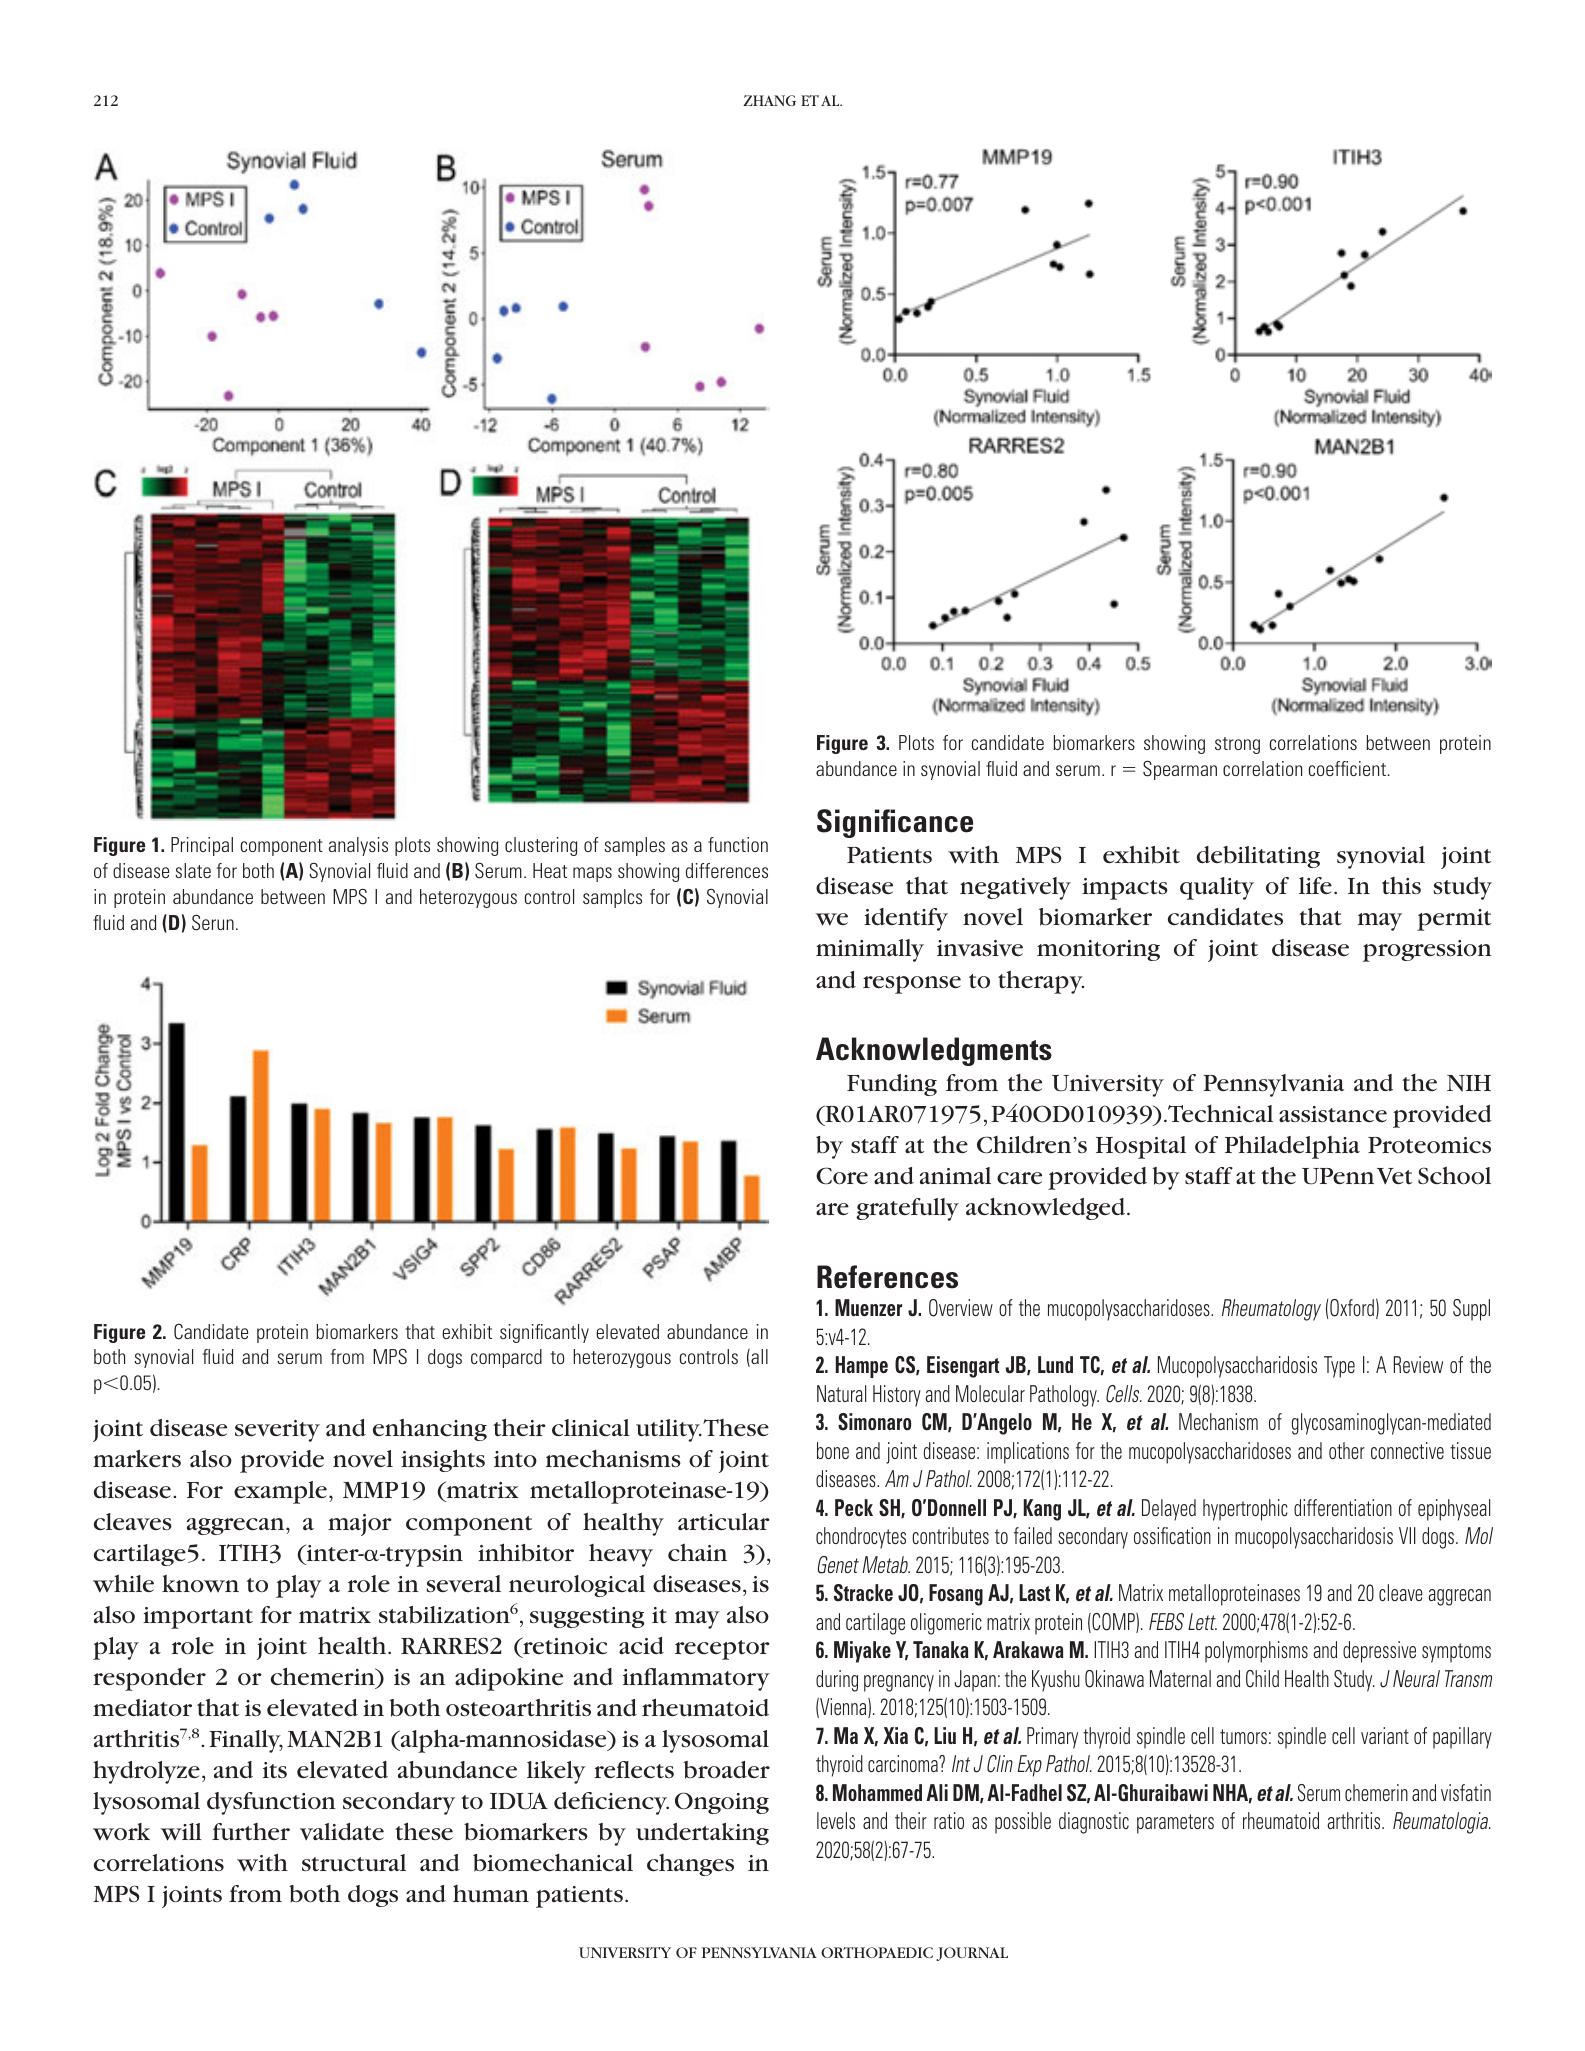 The width and height of the screenshot is (1585, 2051). What do you see at coordinates (1237, 745) in the screenshot?
I see `strong` at bounding box center [1237, 745].
